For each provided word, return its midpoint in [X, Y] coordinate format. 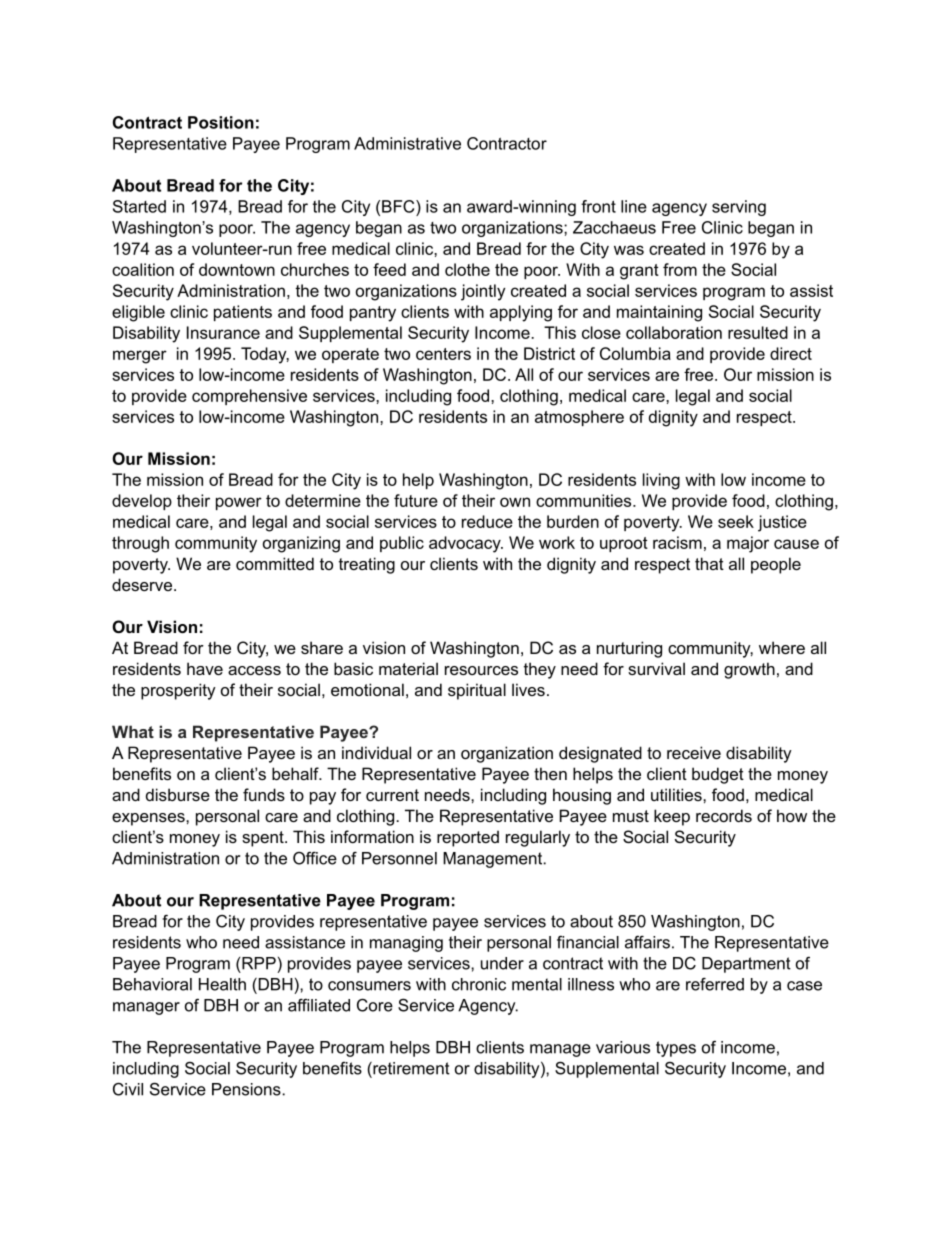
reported [468, 838]
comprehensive [249, 397]
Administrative [407, 143]
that [709, 563]
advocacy [466, 544]
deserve [143, 584]
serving [739, 208]
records [724, 815]
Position [221, 122]
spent [264, 839]
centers [443, 354]
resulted [758, 332]
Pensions [247, 1089]
